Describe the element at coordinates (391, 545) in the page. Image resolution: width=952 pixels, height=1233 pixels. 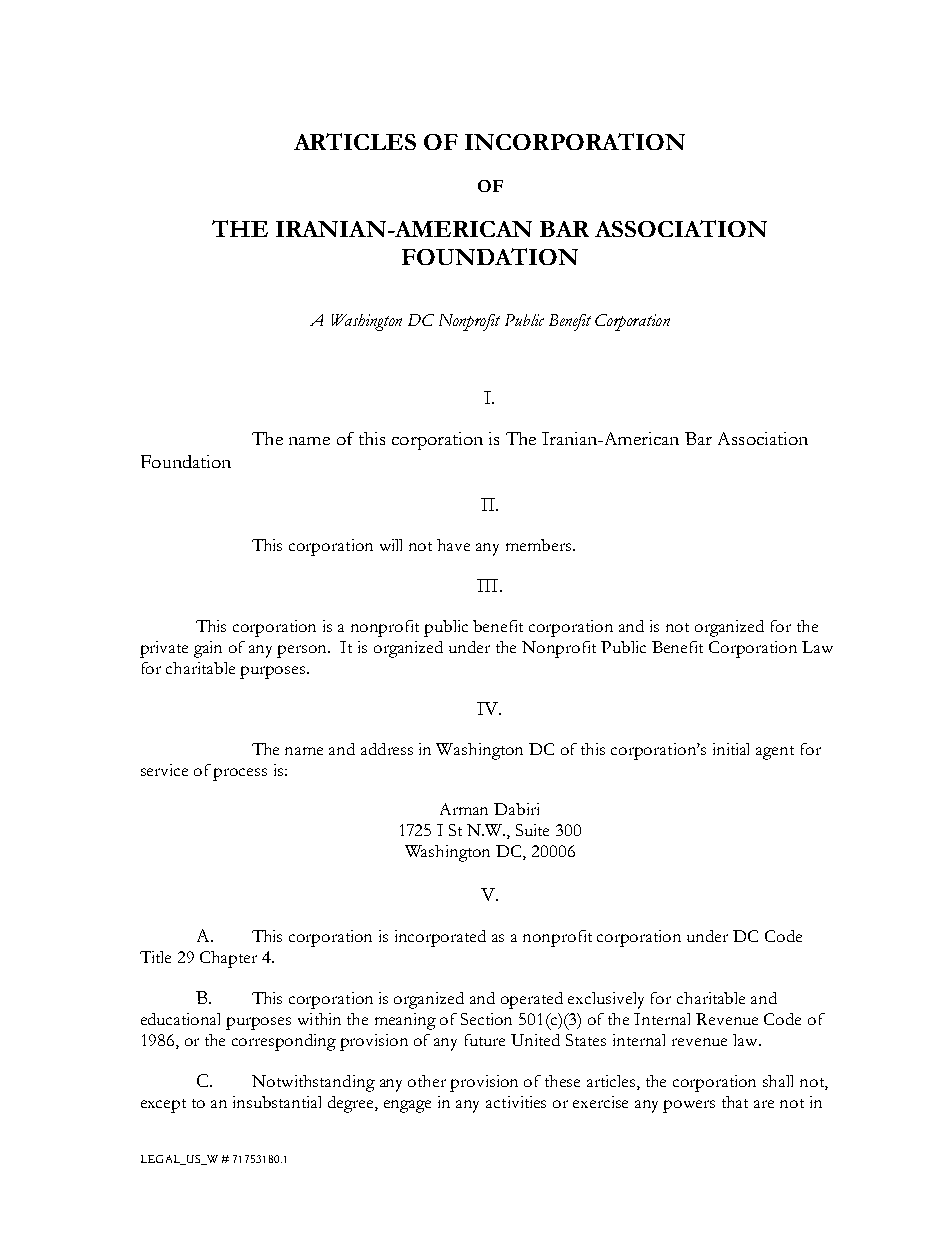
I see `will` at that location.
